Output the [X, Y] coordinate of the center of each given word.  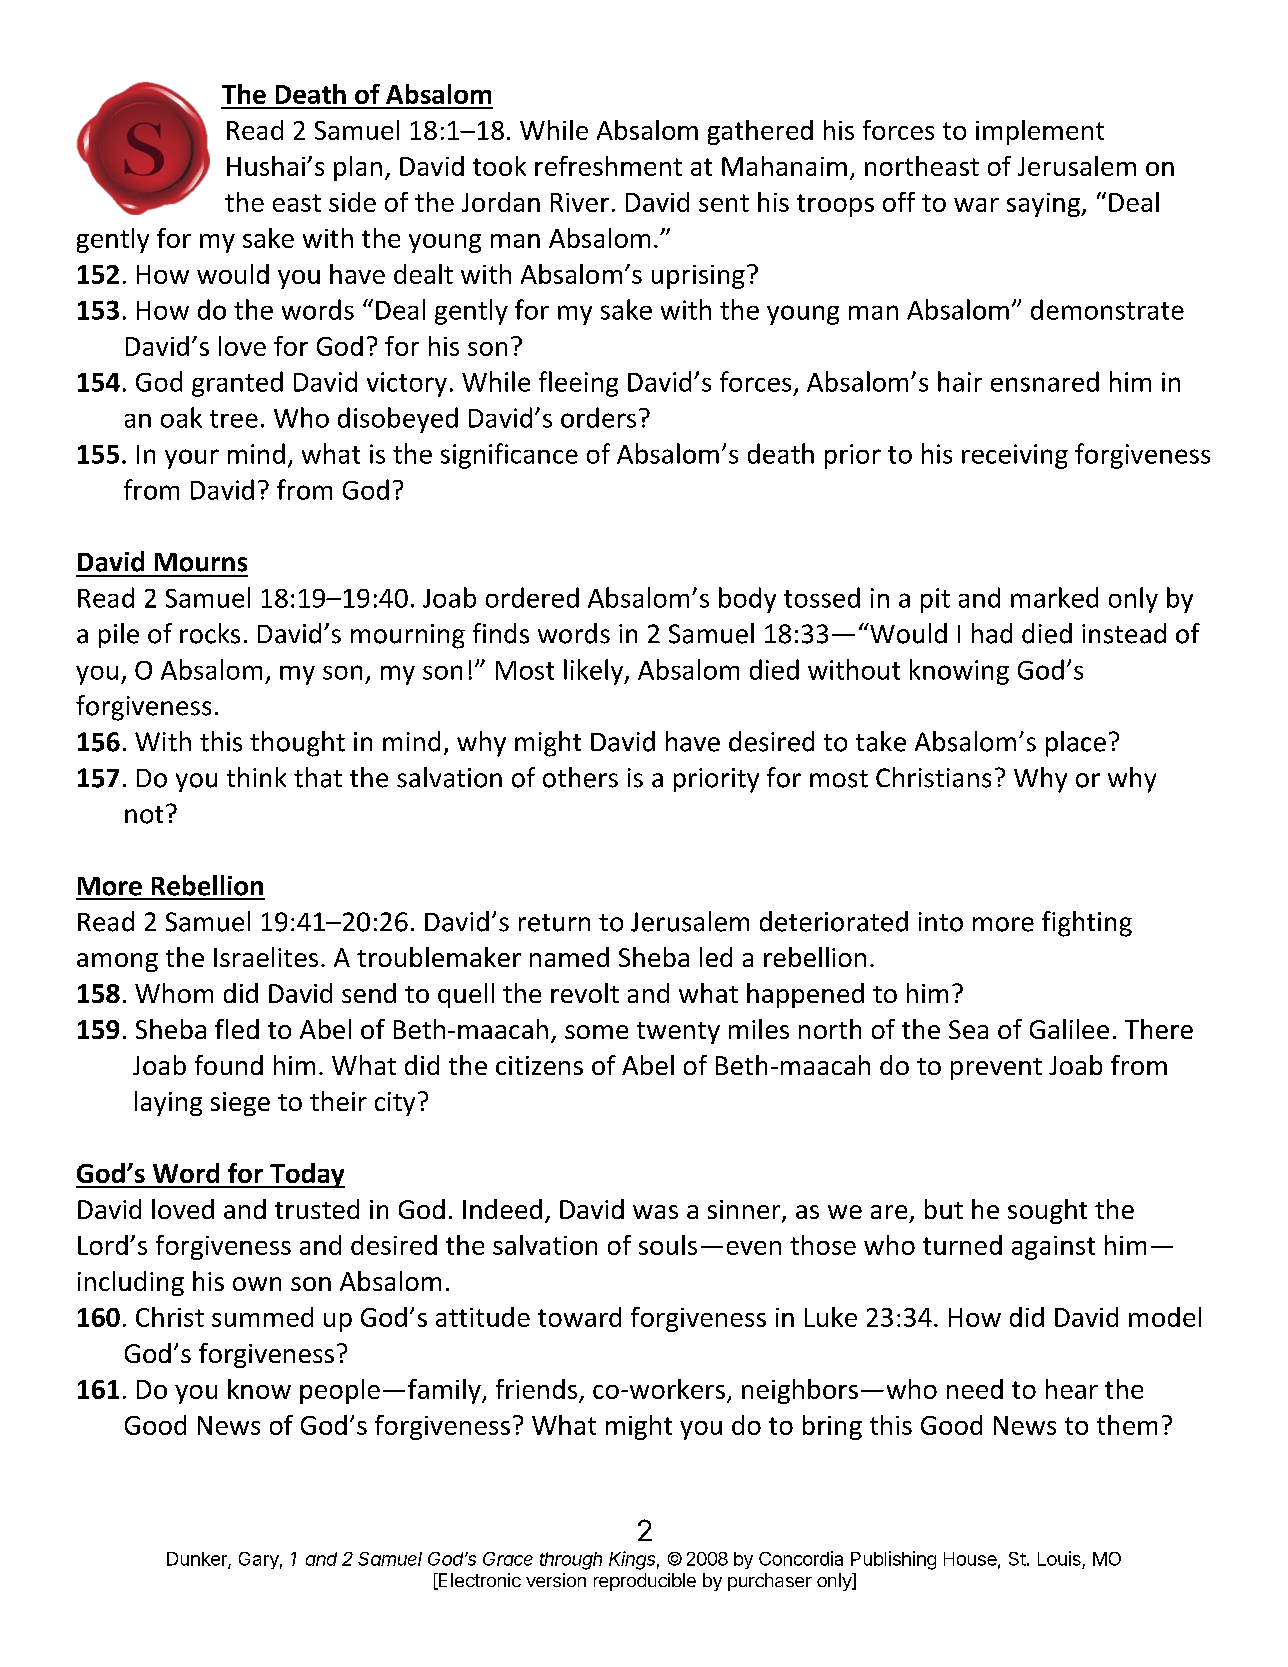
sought [1047, 1211]
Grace [508, 1559]
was [655, 1212]
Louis [1059, 1558]
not [144, 815]
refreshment [608, 166]
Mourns [201, 562]
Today [306, 1175]
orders [598, 417]
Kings [634, 1560]
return [554, 923]
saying [1044, 205]
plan [358, 168]
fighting [1087, 924]
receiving [1015, 456]
